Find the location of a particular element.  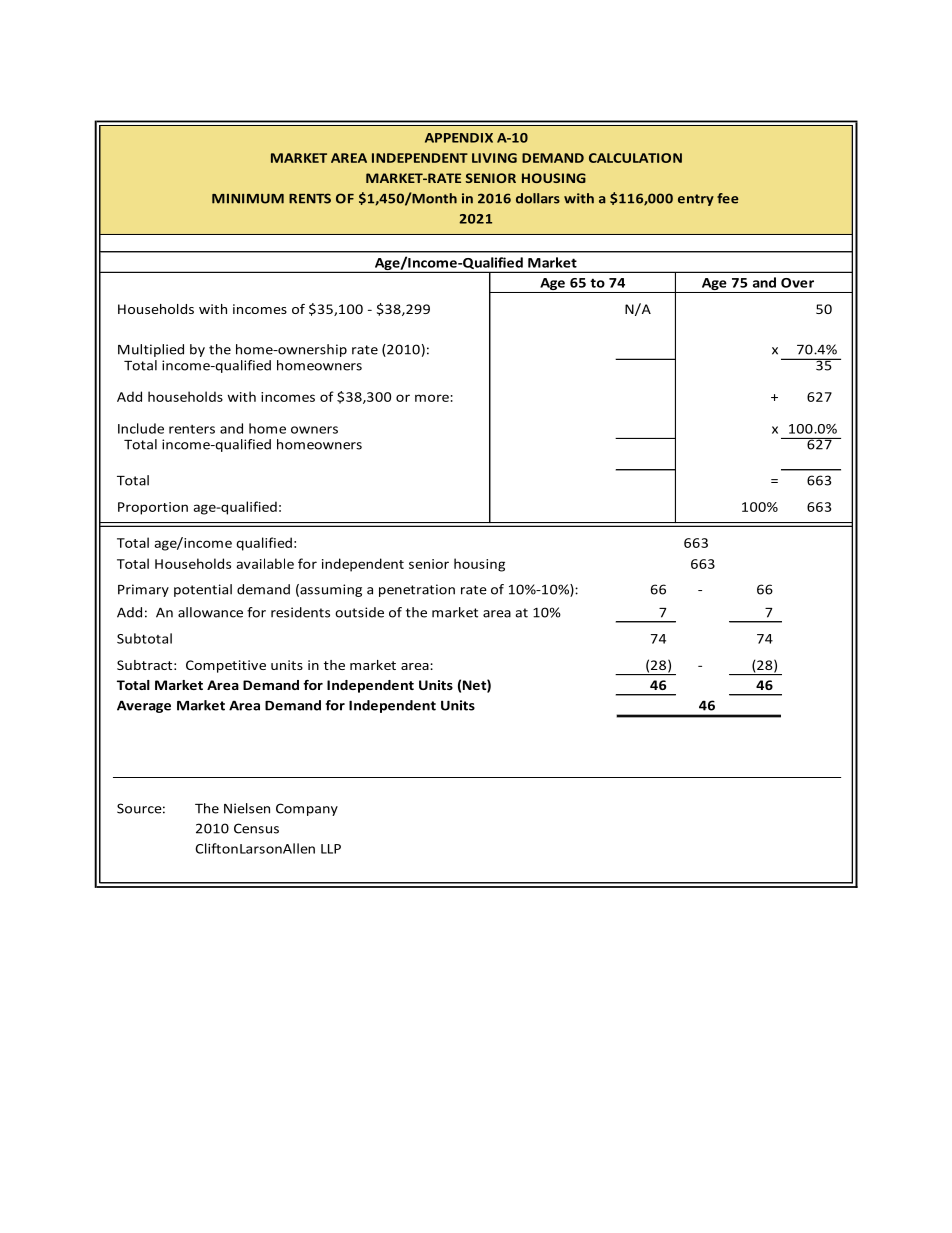

MINIMUM is located at coordinates (248, 199).
